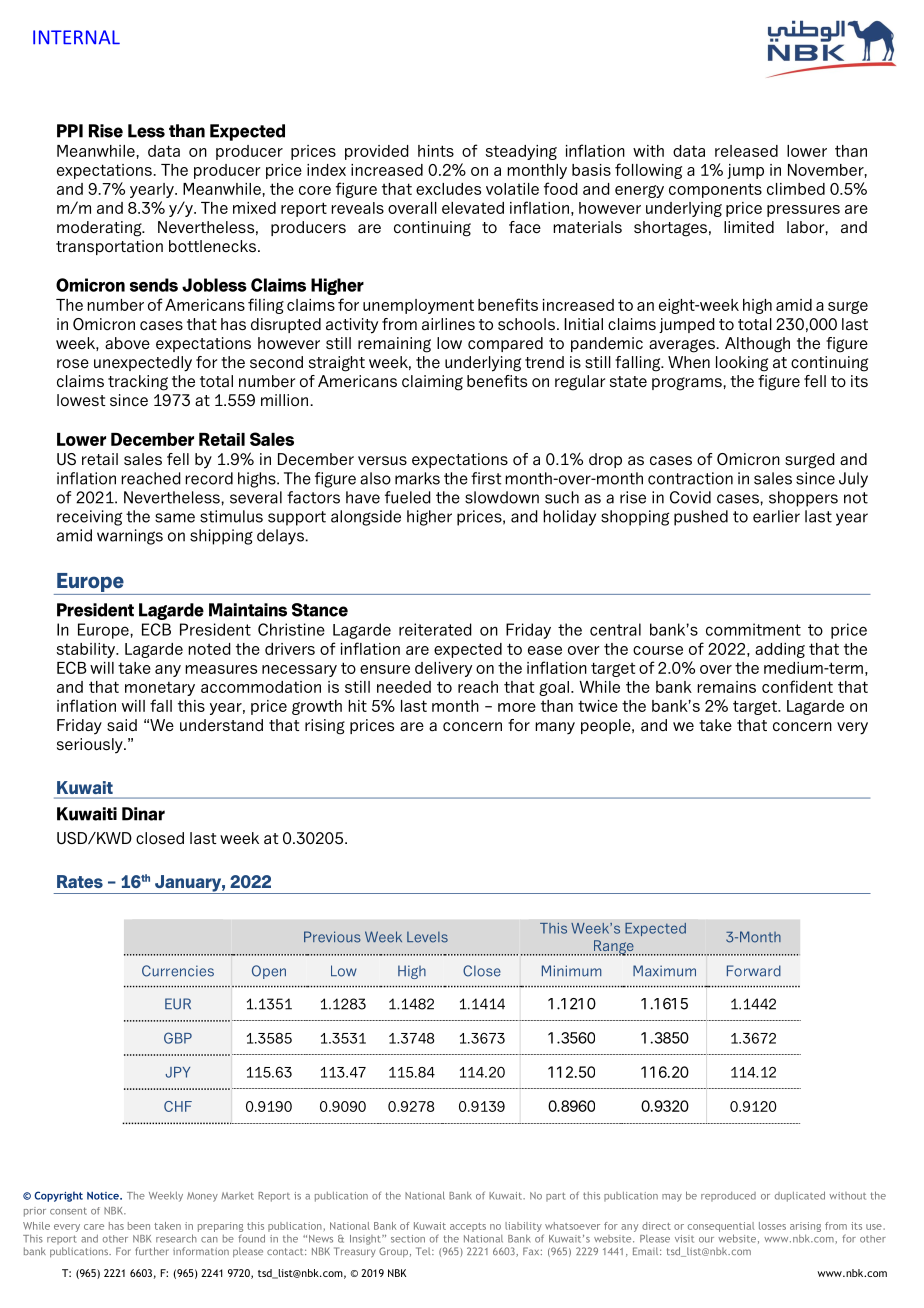 Image resolution: width=924 pixels, height=1308 pixels. Describe the element at coordinates (76, 37) in the document. I see `INTERNAL` at that location.
